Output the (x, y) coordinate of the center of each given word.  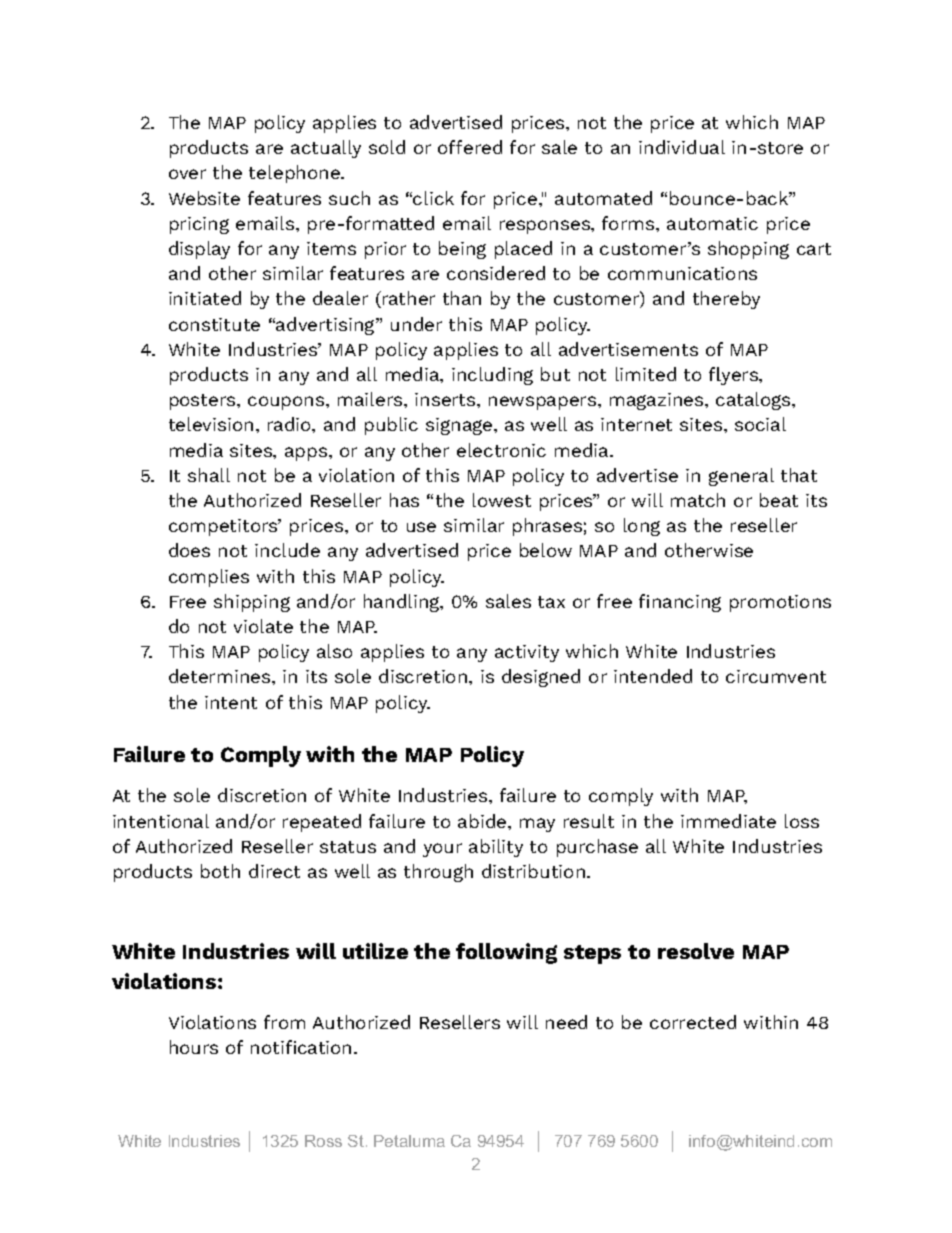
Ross (323, 1141)
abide (483, 821)
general (741, 477)
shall (209, 475)
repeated (322, 823)
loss (802, 821)
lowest (502, 500)
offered (470, 147)
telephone (295, 174)
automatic (712, 223)
